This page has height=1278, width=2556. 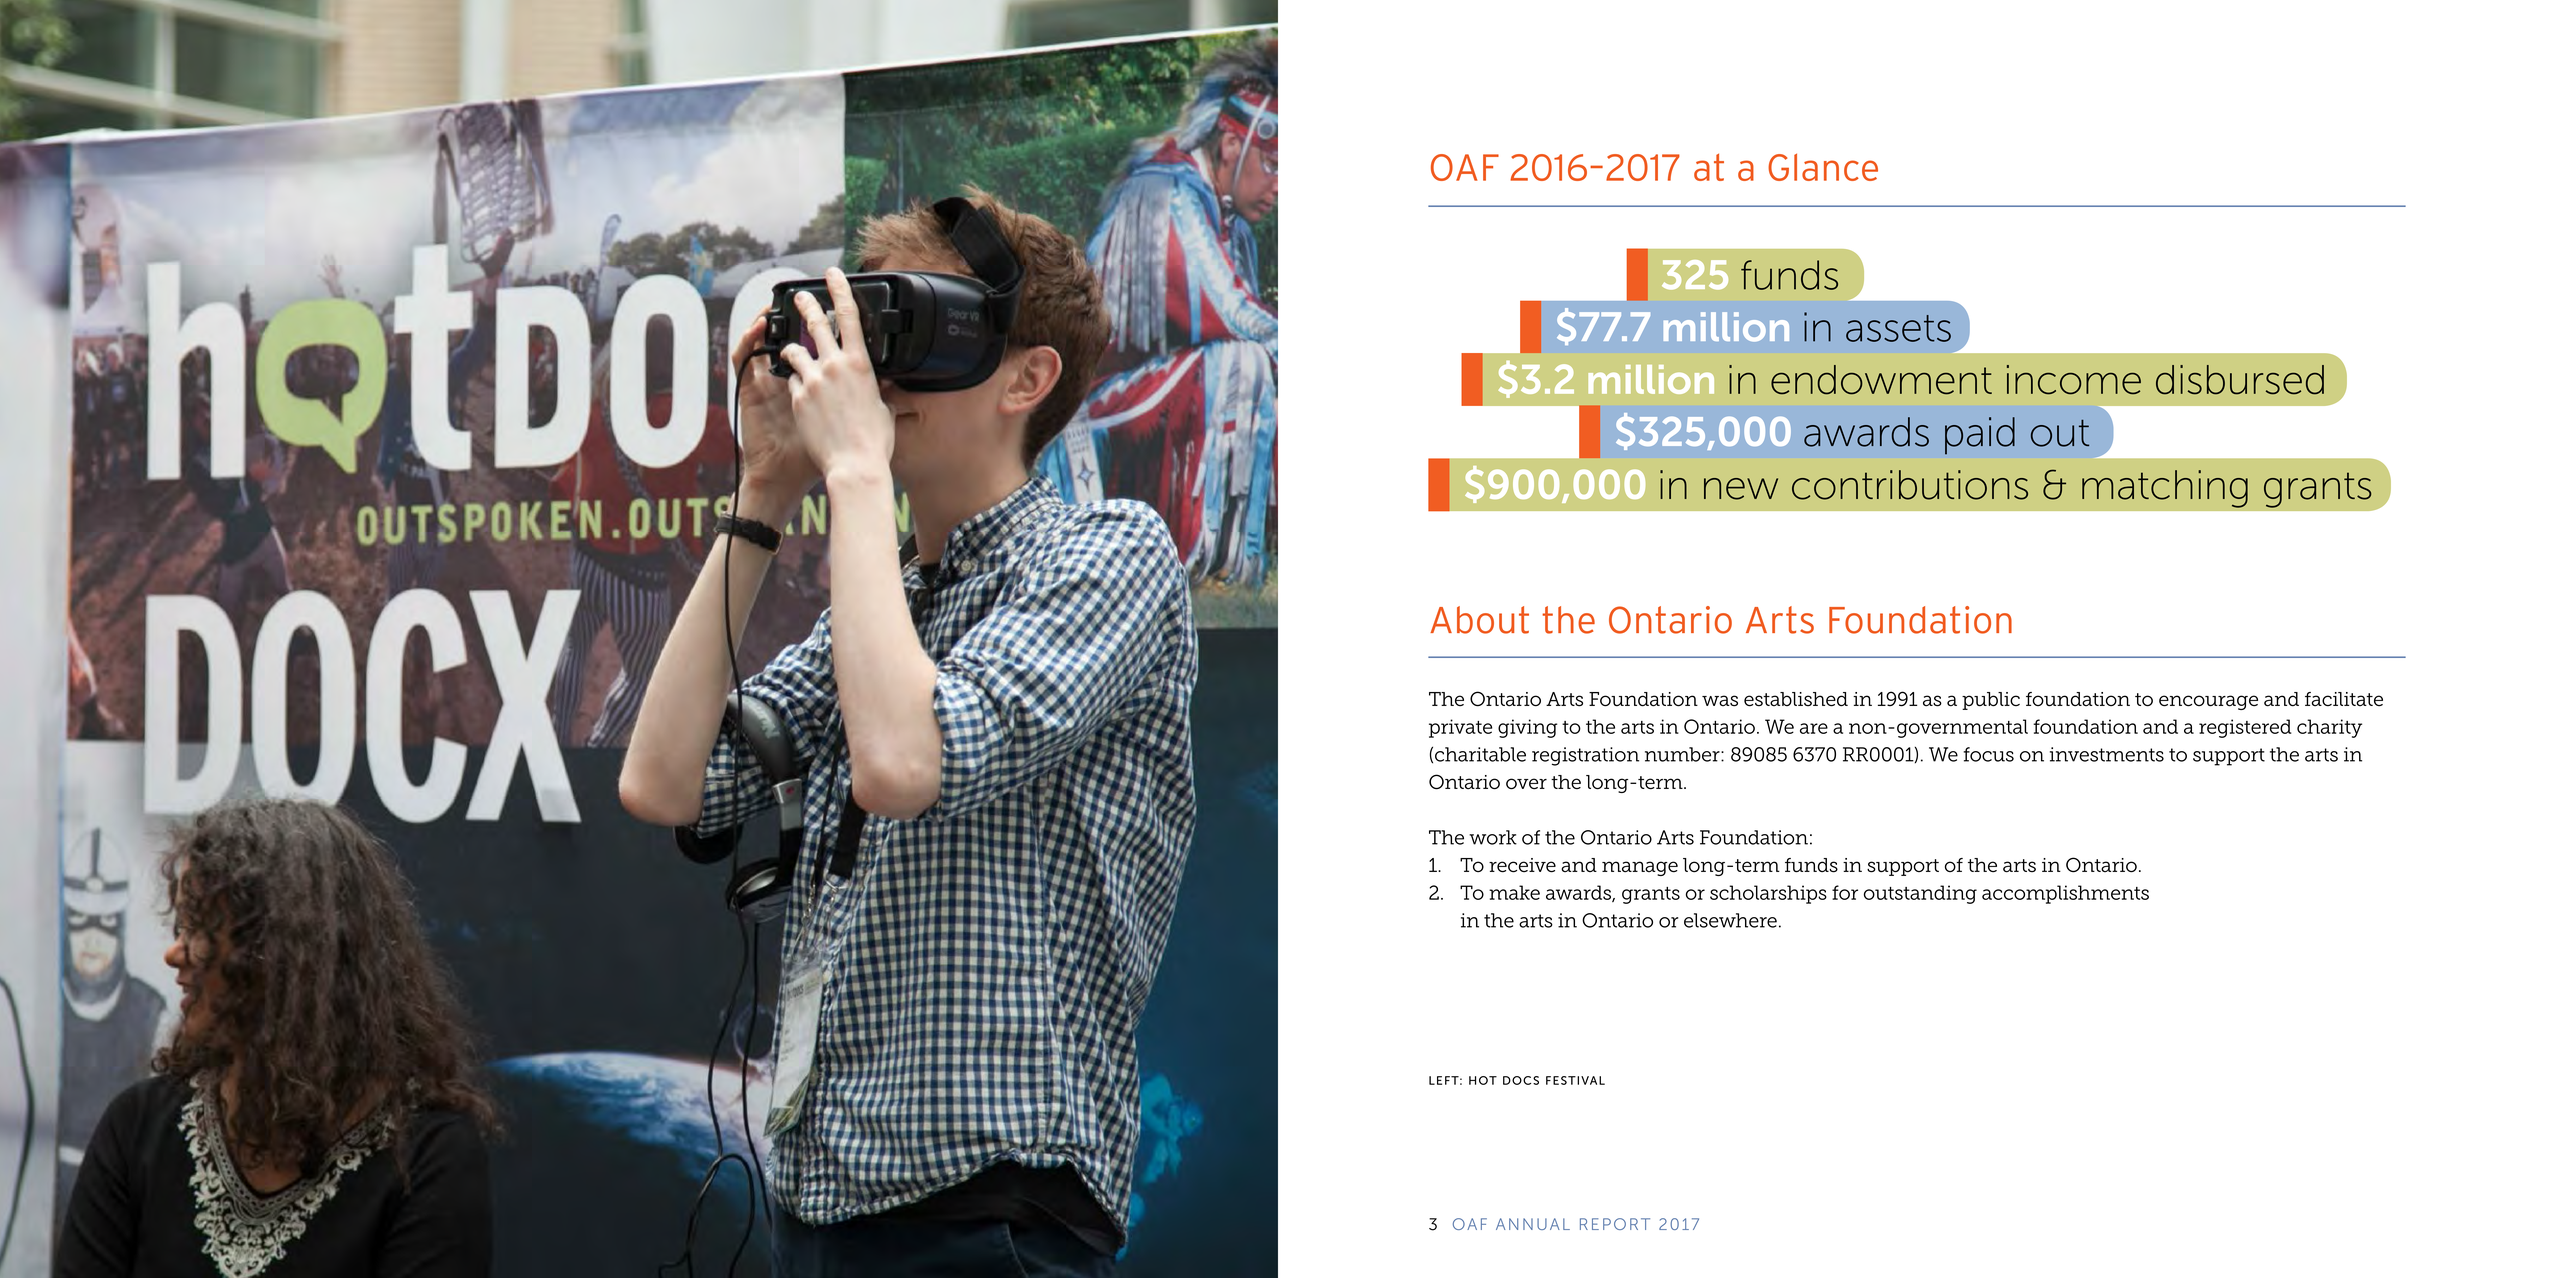 What do you see at coordinates (1898, 328) in the page?
I see `assets` at bounding box center [1898, 328].
